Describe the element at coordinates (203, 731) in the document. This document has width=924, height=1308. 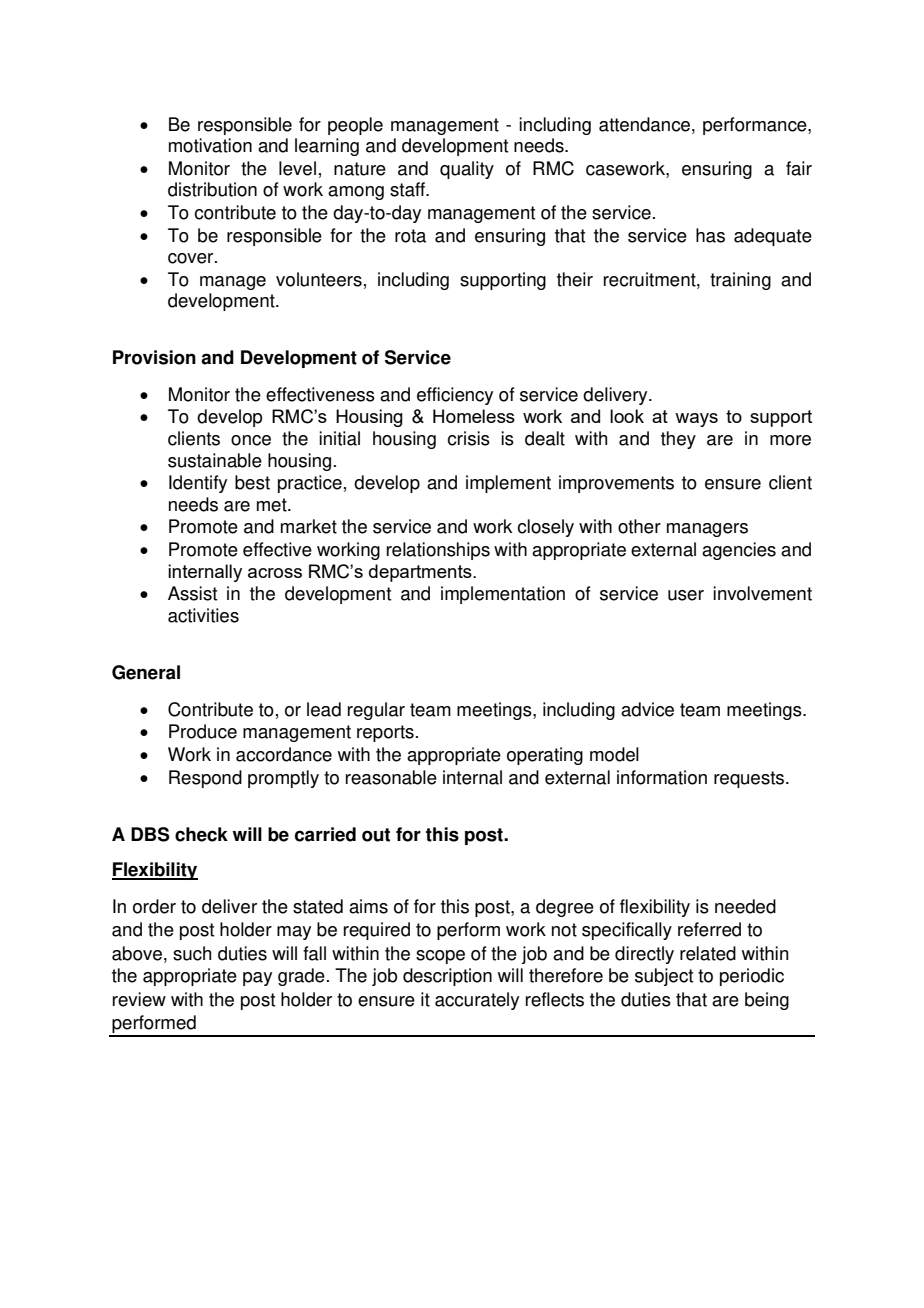
I see `Produce` at that location.
